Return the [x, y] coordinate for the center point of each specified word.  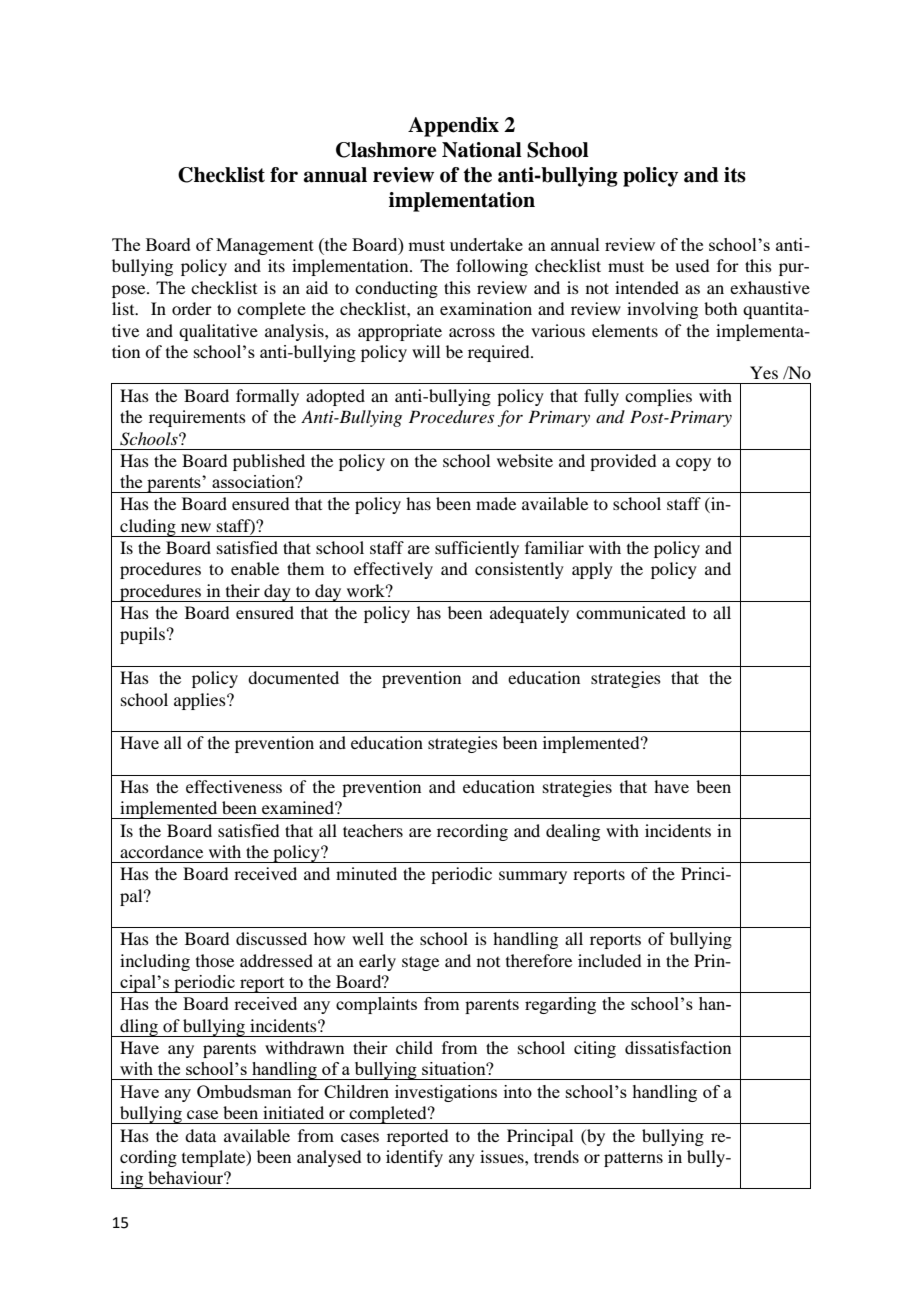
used [692, 265]
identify [414, 1158]
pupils [142, 635]
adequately [529, 614]
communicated [631, 612]
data [200, 1135]
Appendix [453, 127]
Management [265, 246]
